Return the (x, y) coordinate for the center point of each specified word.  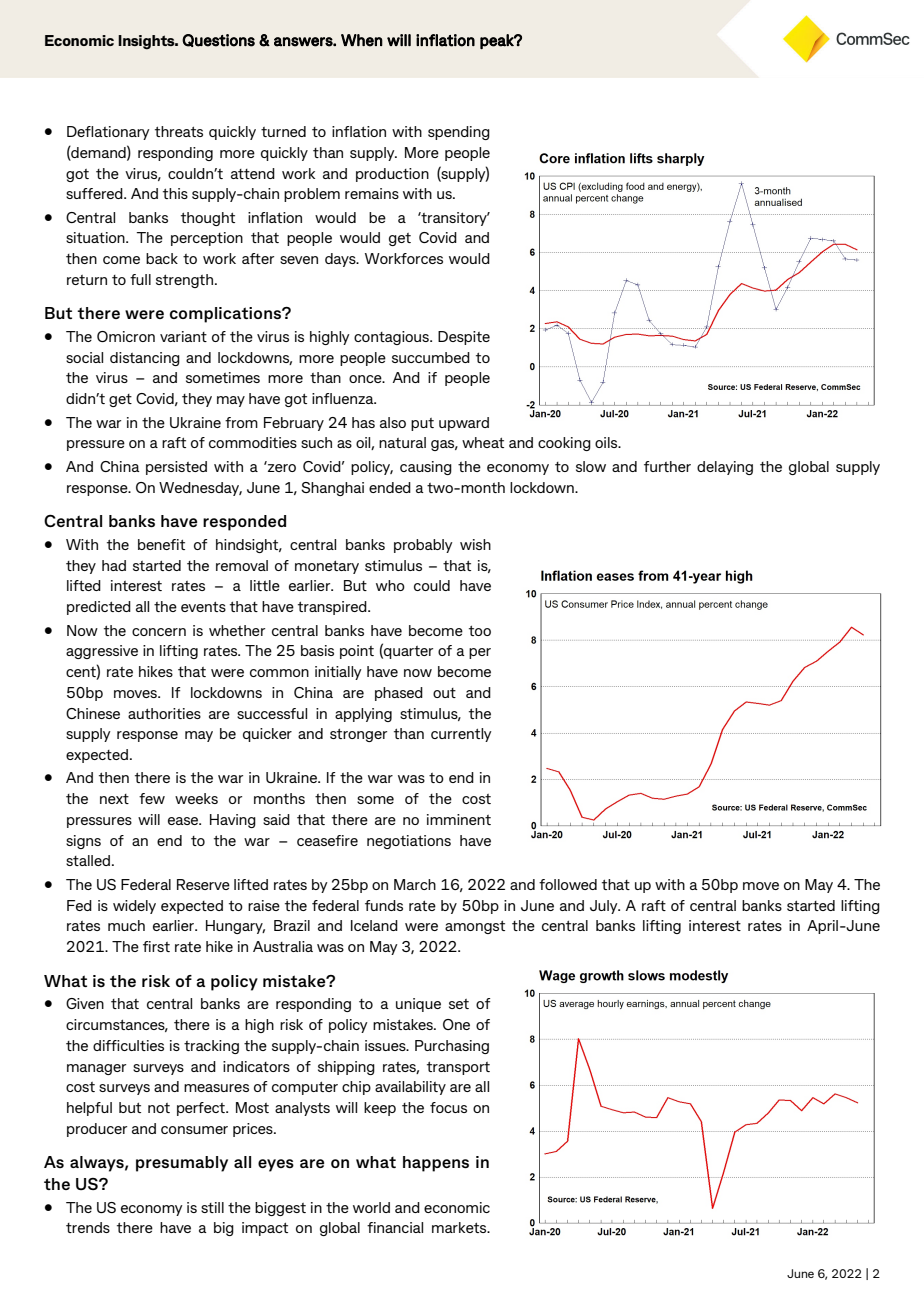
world (371, 1207)
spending (459, 133)
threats (179, 131)
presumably (182, 1164)
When (362, 40)
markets (460, 1227)
